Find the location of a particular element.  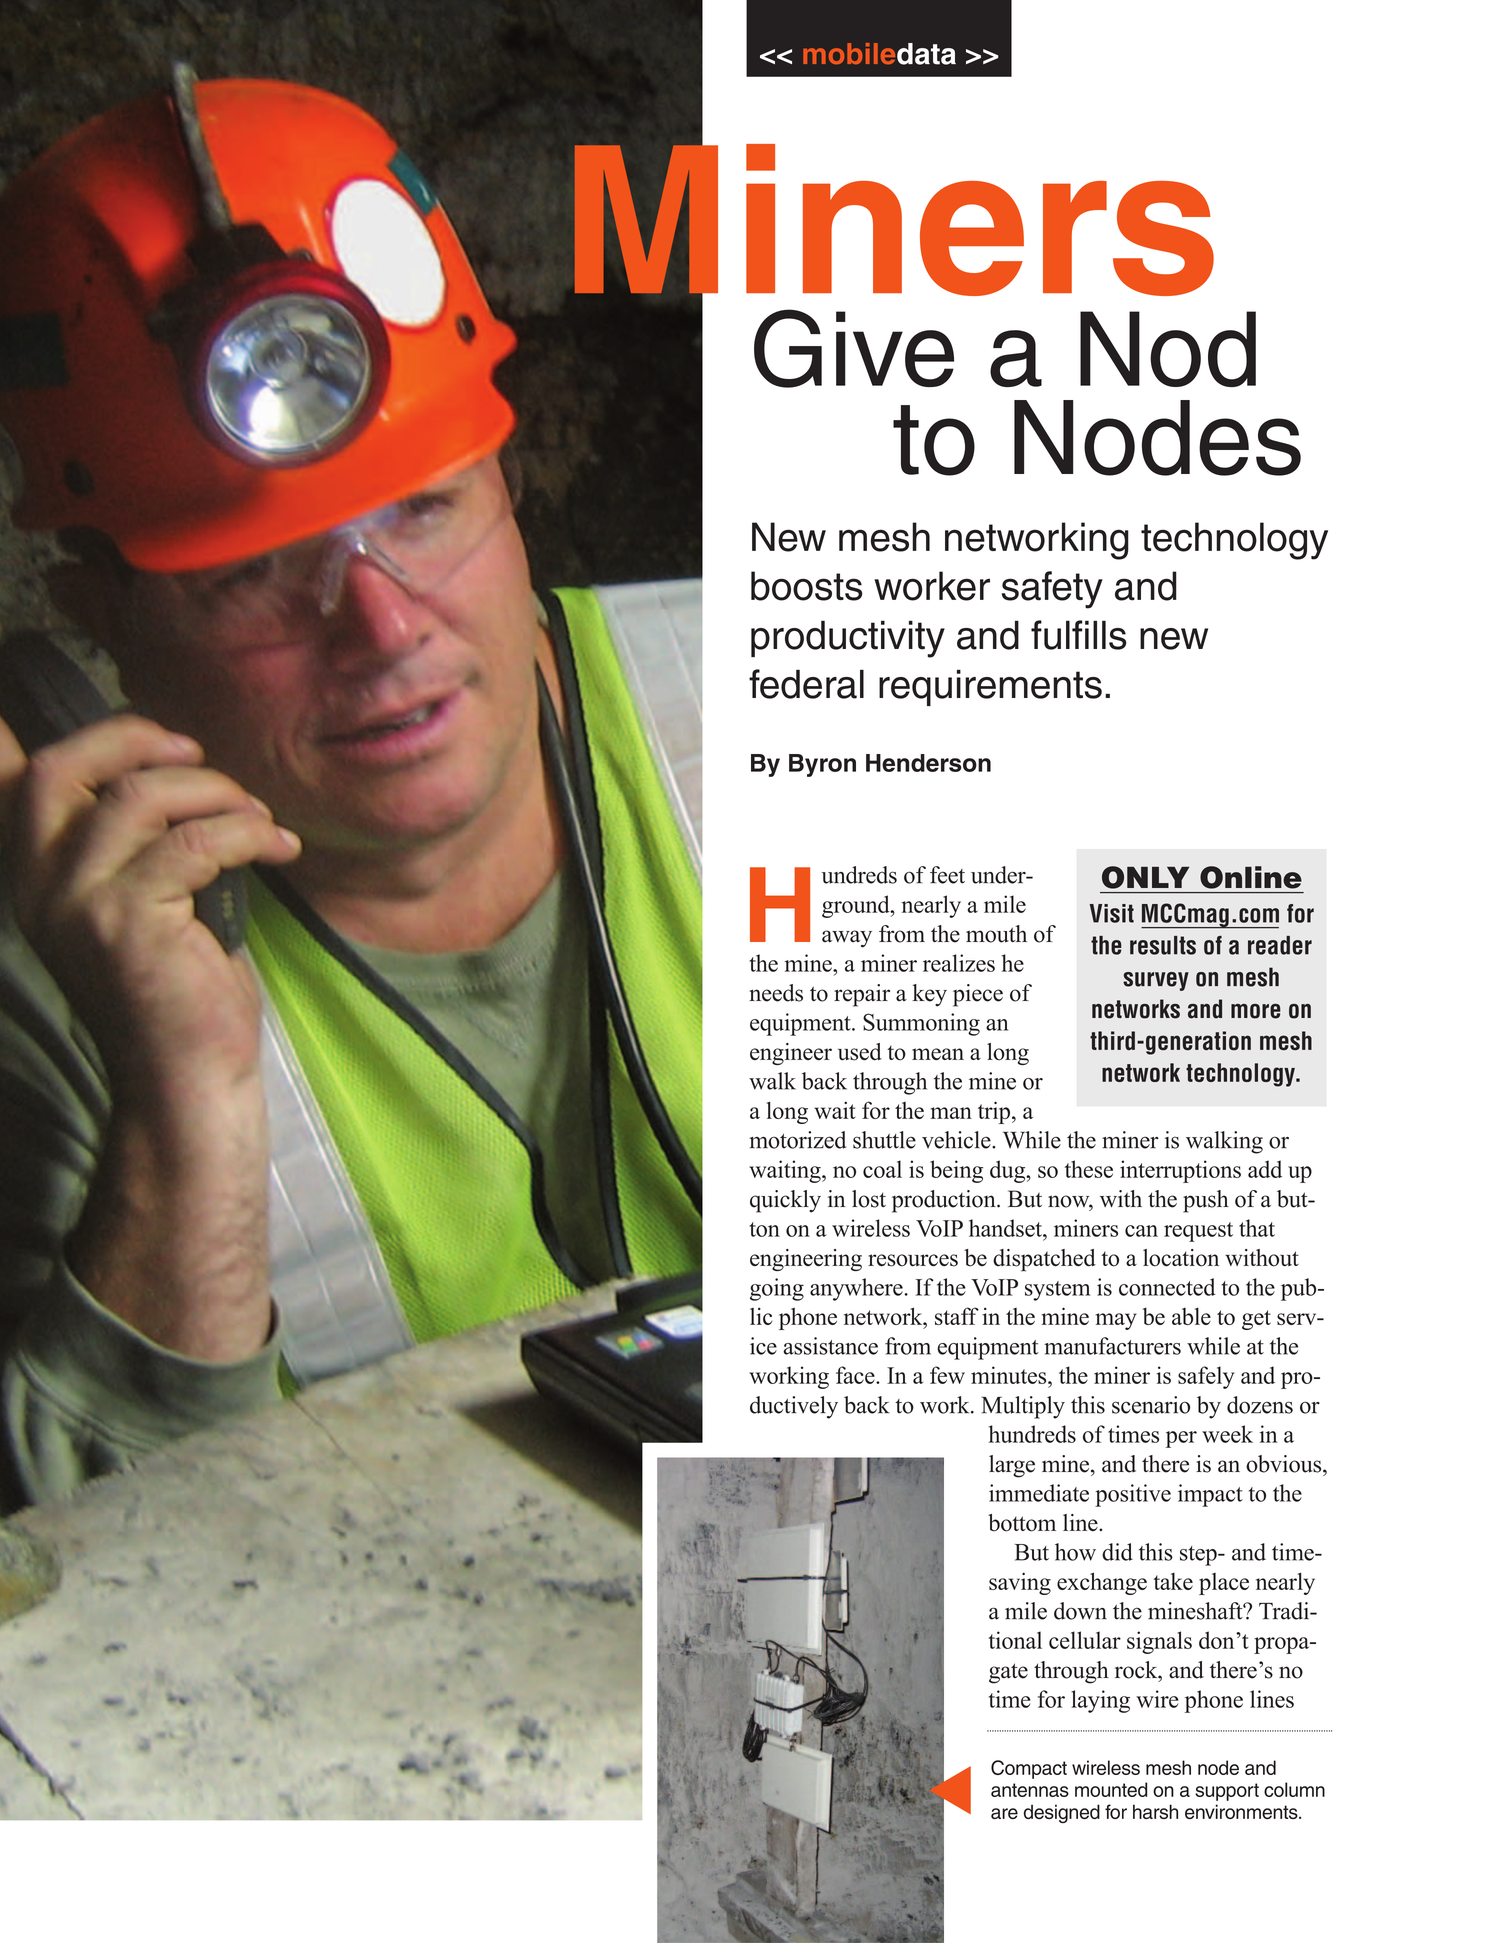

fulfills is located at coordinates (1079, 635).
